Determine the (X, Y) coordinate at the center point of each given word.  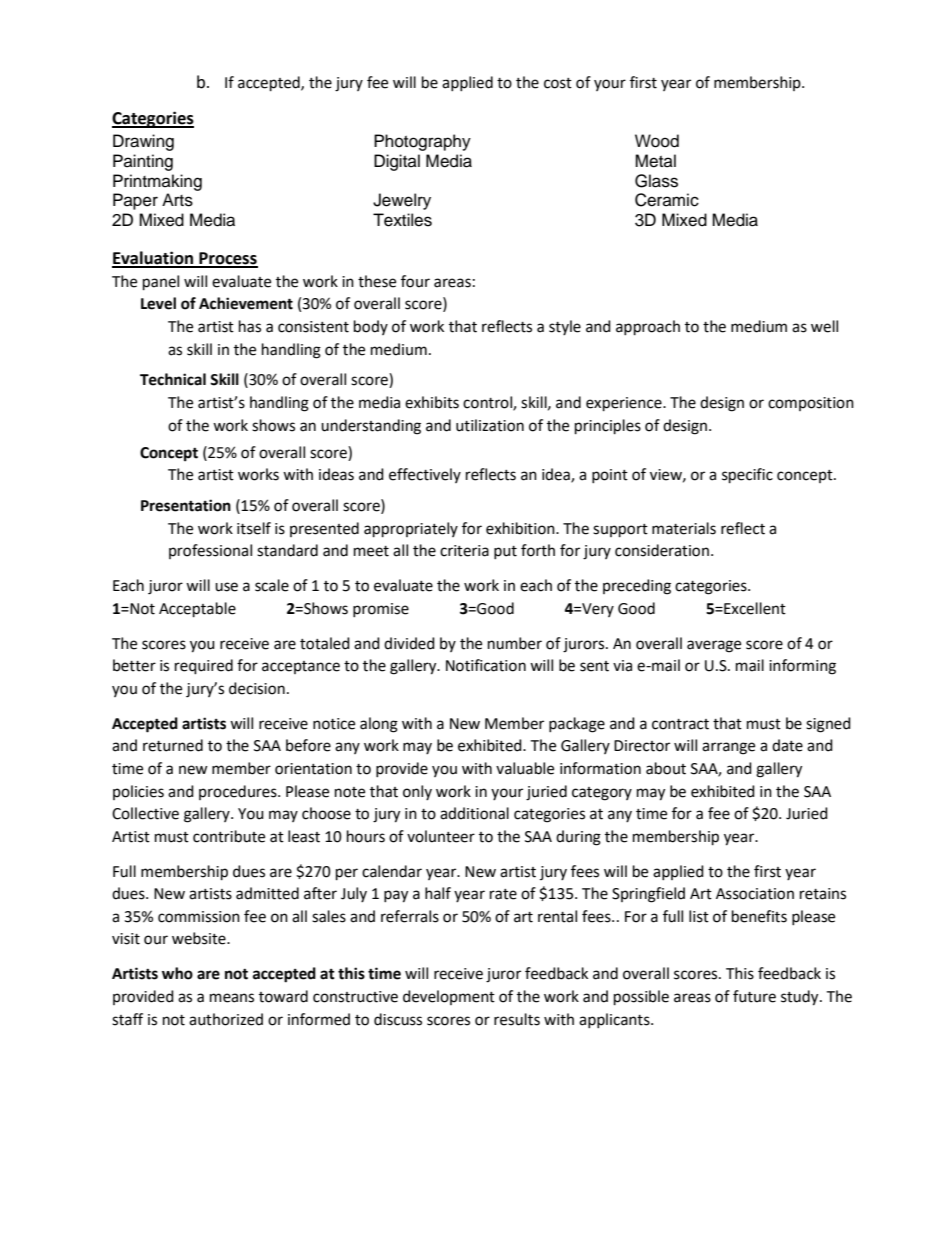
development (449, 997)
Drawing (143, 142)
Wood (657, 141)
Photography (422, 142)
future (754, 996)
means (232, 998)
